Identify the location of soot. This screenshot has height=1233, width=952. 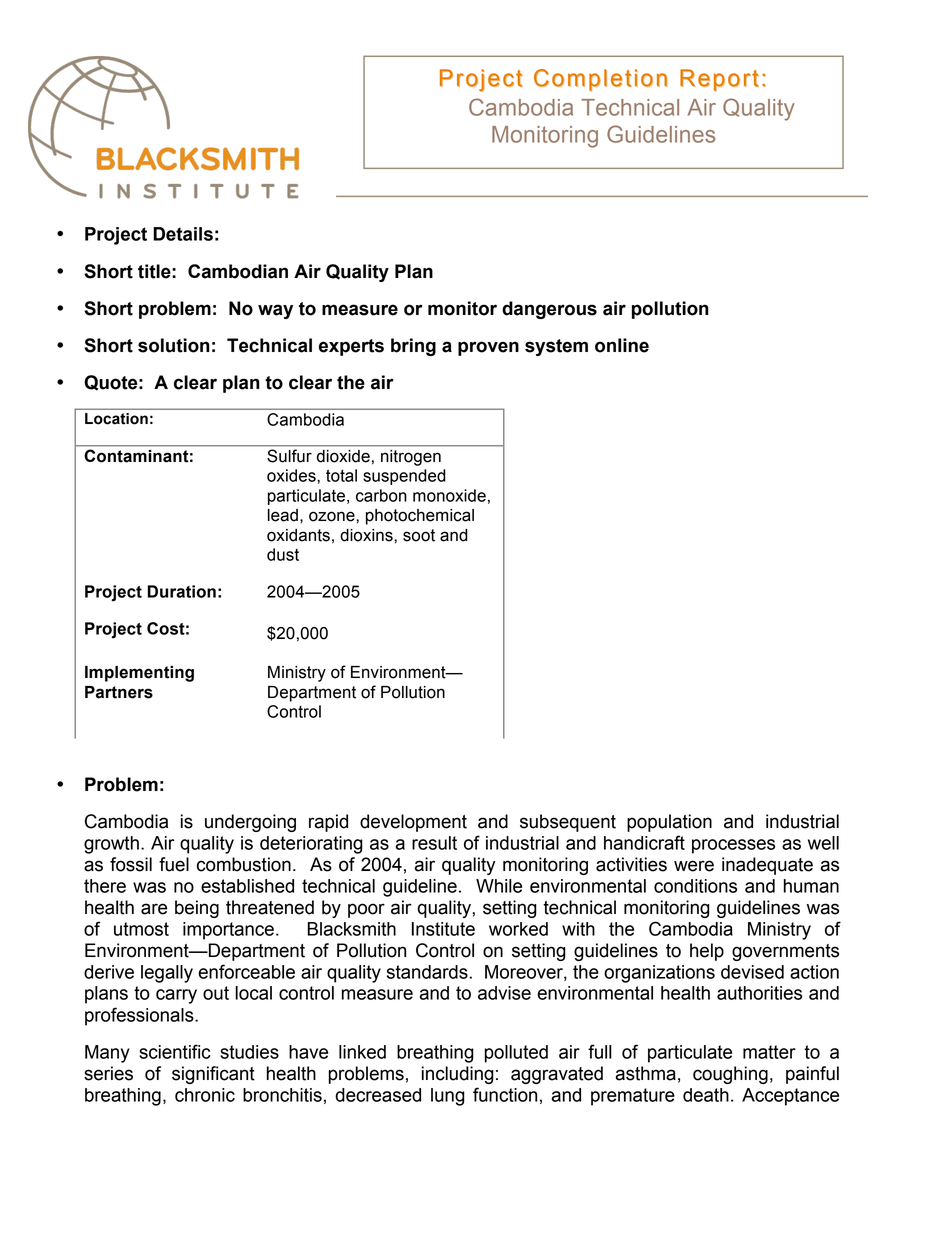
(419, 535).
